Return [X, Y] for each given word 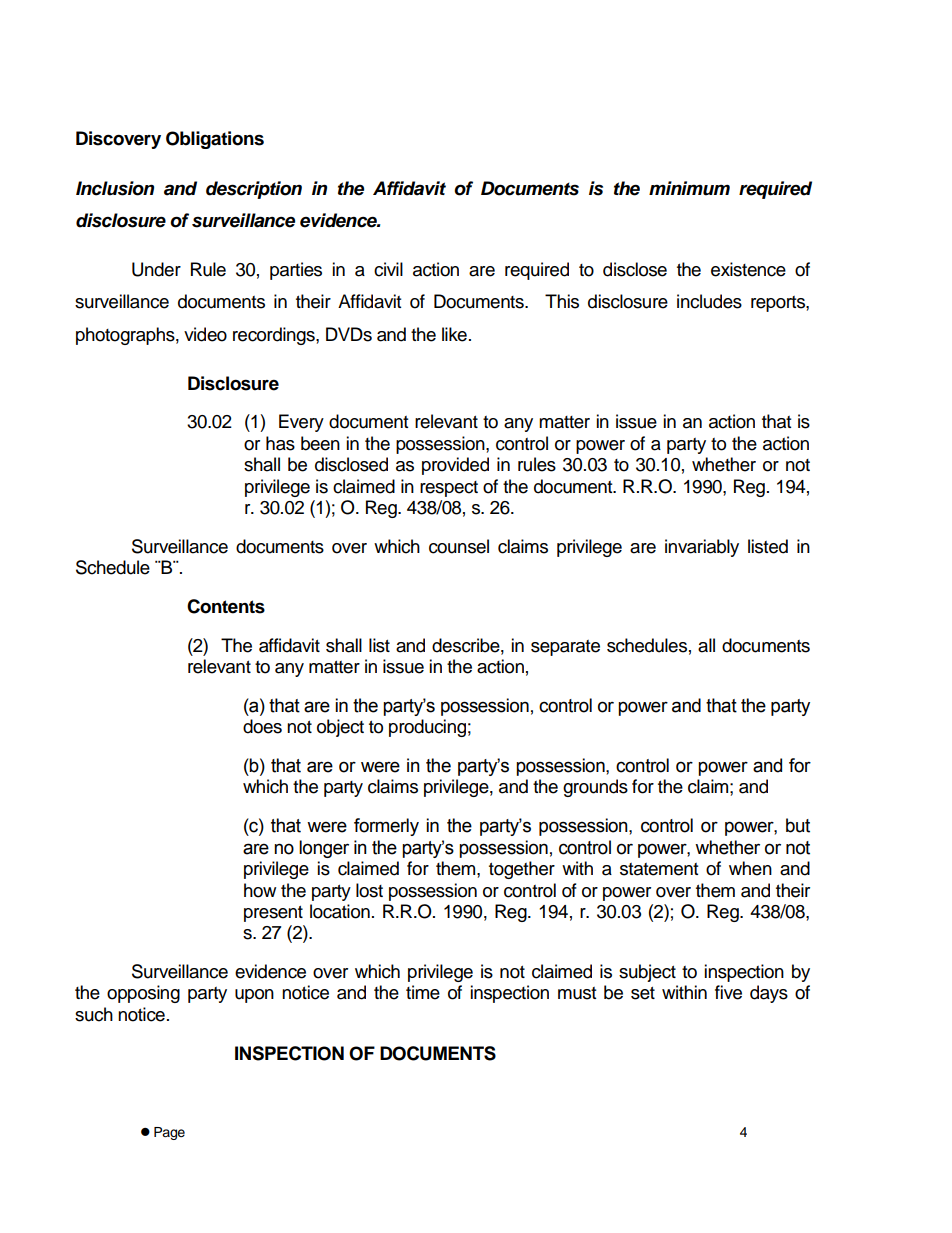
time [423, 992]
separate [565, 648]
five [728, 992]
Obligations [215, 140]
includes [709, 301]
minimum [689, 188]
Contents [226, 606]
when [750, 868]
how [260, 890]
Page [169, 1133]
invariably [702, 548]
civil [388, 269]
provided [455, 466]
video [205, 334]
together [522, 870]
